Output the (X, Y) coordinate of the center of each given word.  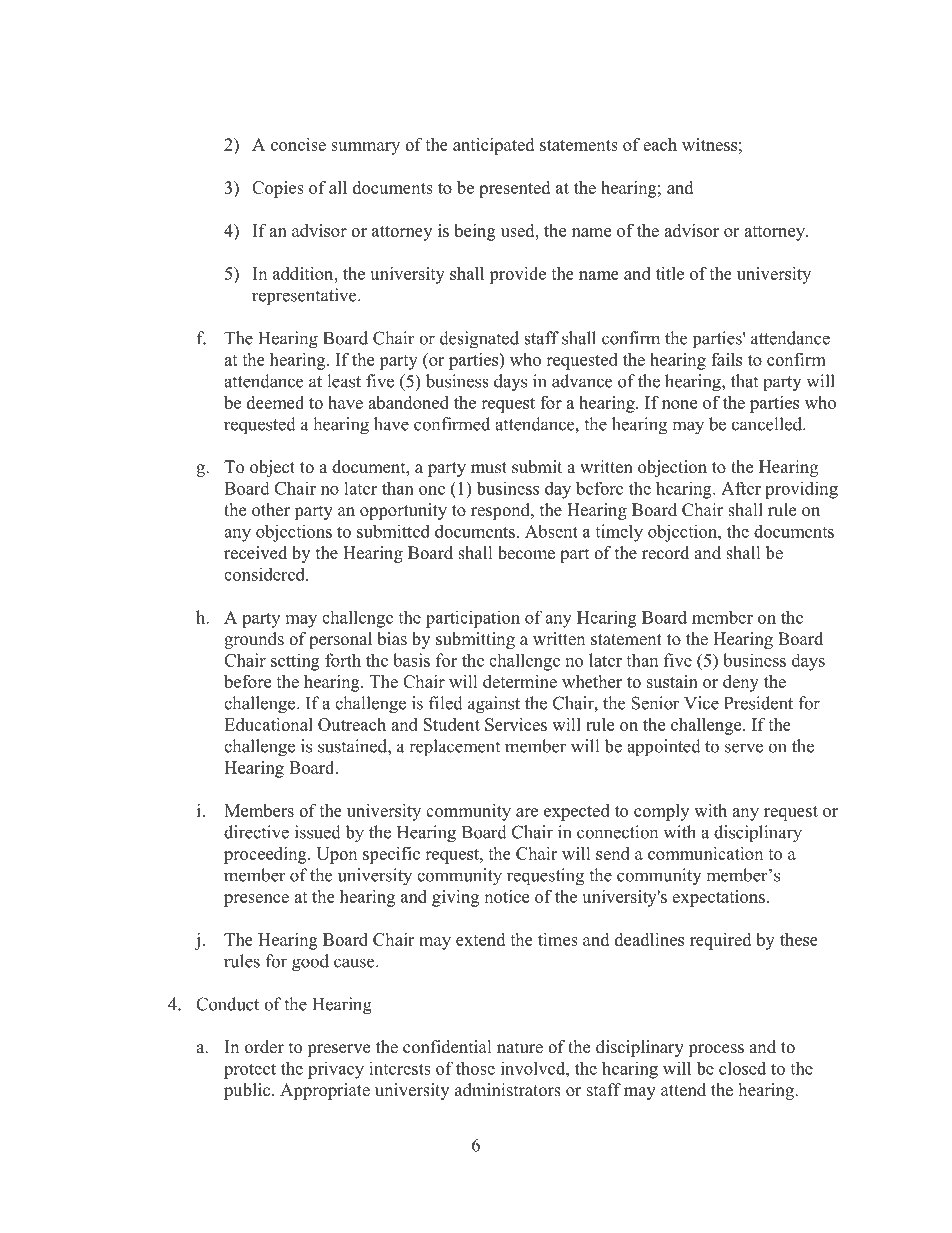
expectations (718, 898)
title (670, 273)
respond (501, 511)
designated (479, 340)
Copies (278, 189)
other (271, 510)
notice (506, 896)
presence (256, 900)
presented (514, 189)
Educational (268, 724)
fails (726, 359)
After (741, 488)
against (494, 705)
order (264, 1047)
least (344, 381)
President (758, 703)
